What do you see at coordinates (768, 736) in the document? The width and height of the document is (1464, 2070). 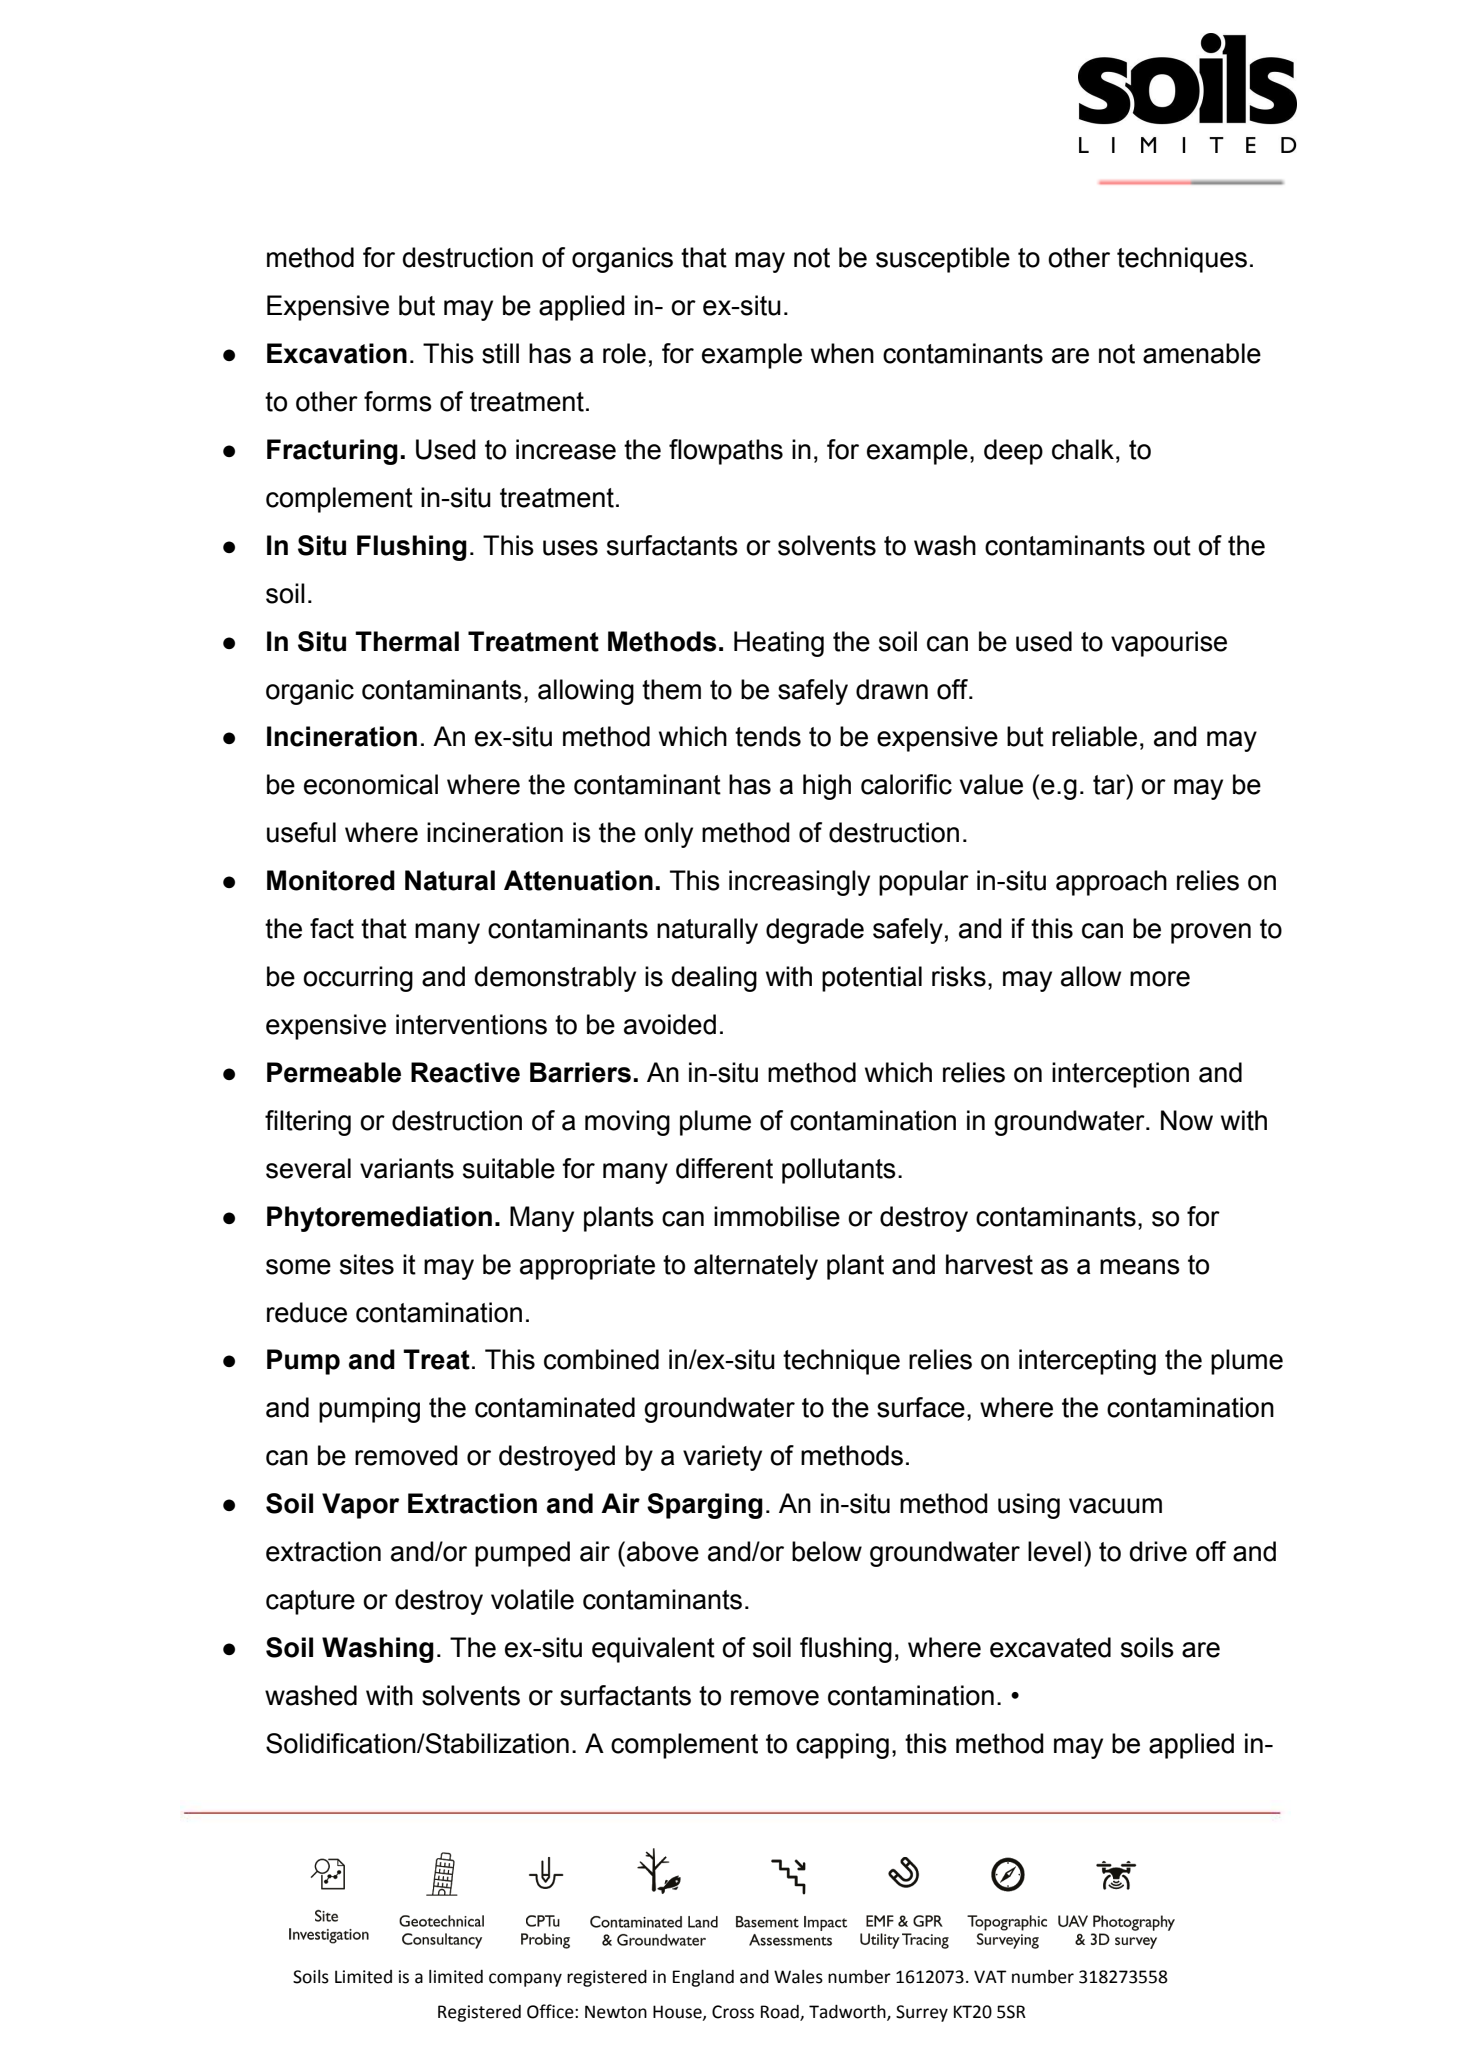 I see `tends` at bounding box center [768, 736].
